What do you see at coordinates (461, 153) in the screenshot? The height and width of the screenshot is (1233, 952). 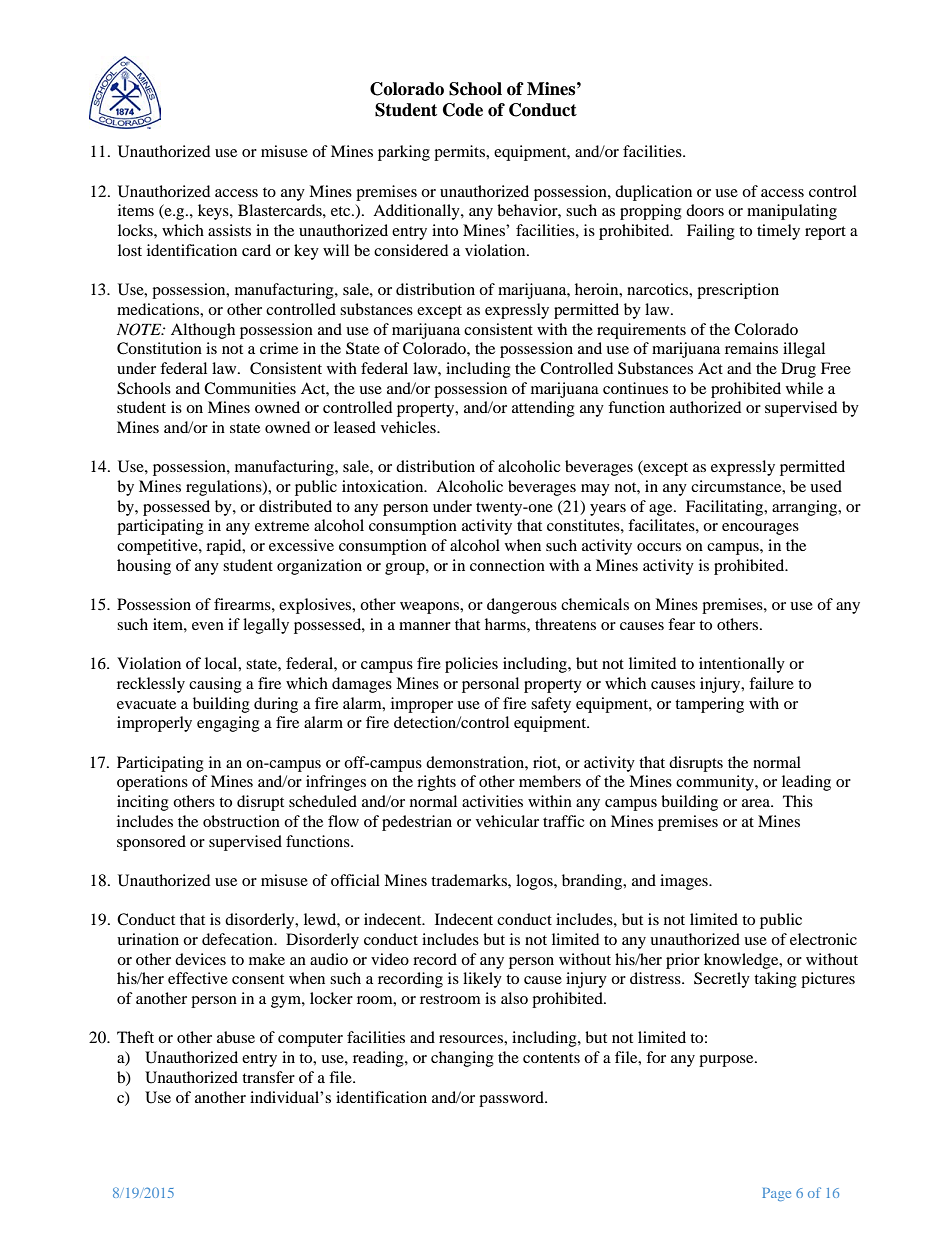 I see `permits` at bounding box center [461, 153].
